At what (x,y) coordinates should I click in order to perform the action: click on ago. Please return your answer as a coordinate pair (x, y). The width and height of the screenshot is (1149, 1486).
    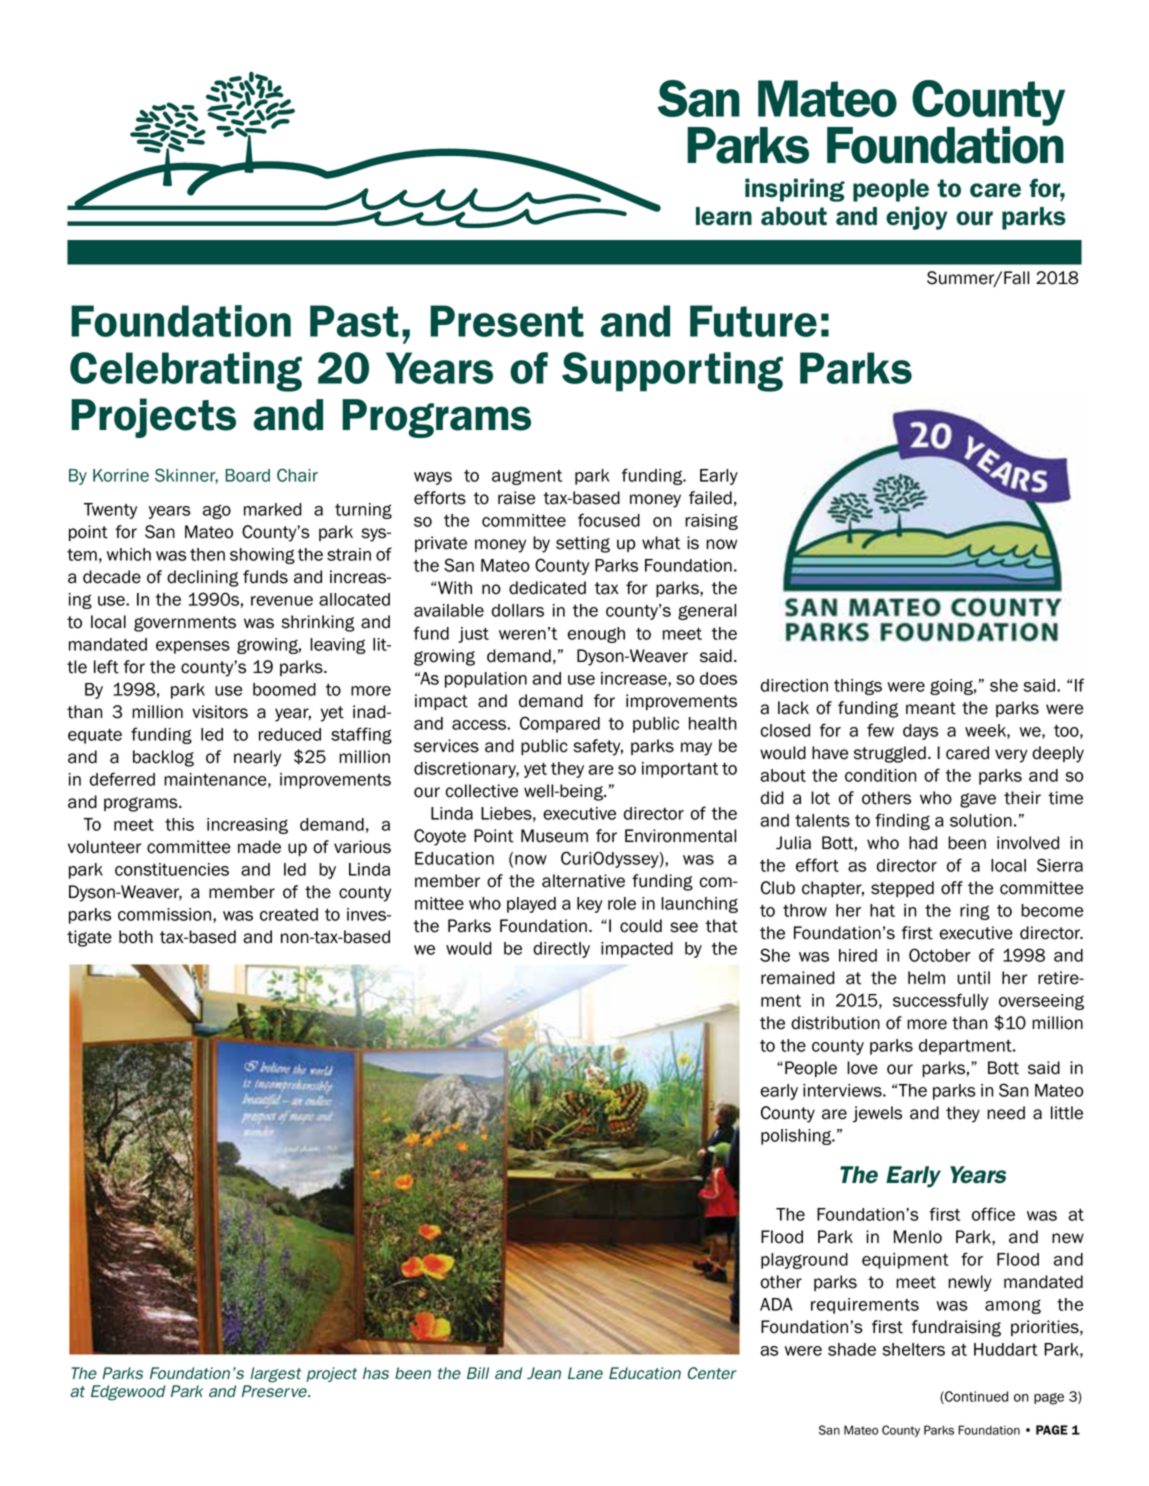
    Looking at the image, I should click on (217, 511).
